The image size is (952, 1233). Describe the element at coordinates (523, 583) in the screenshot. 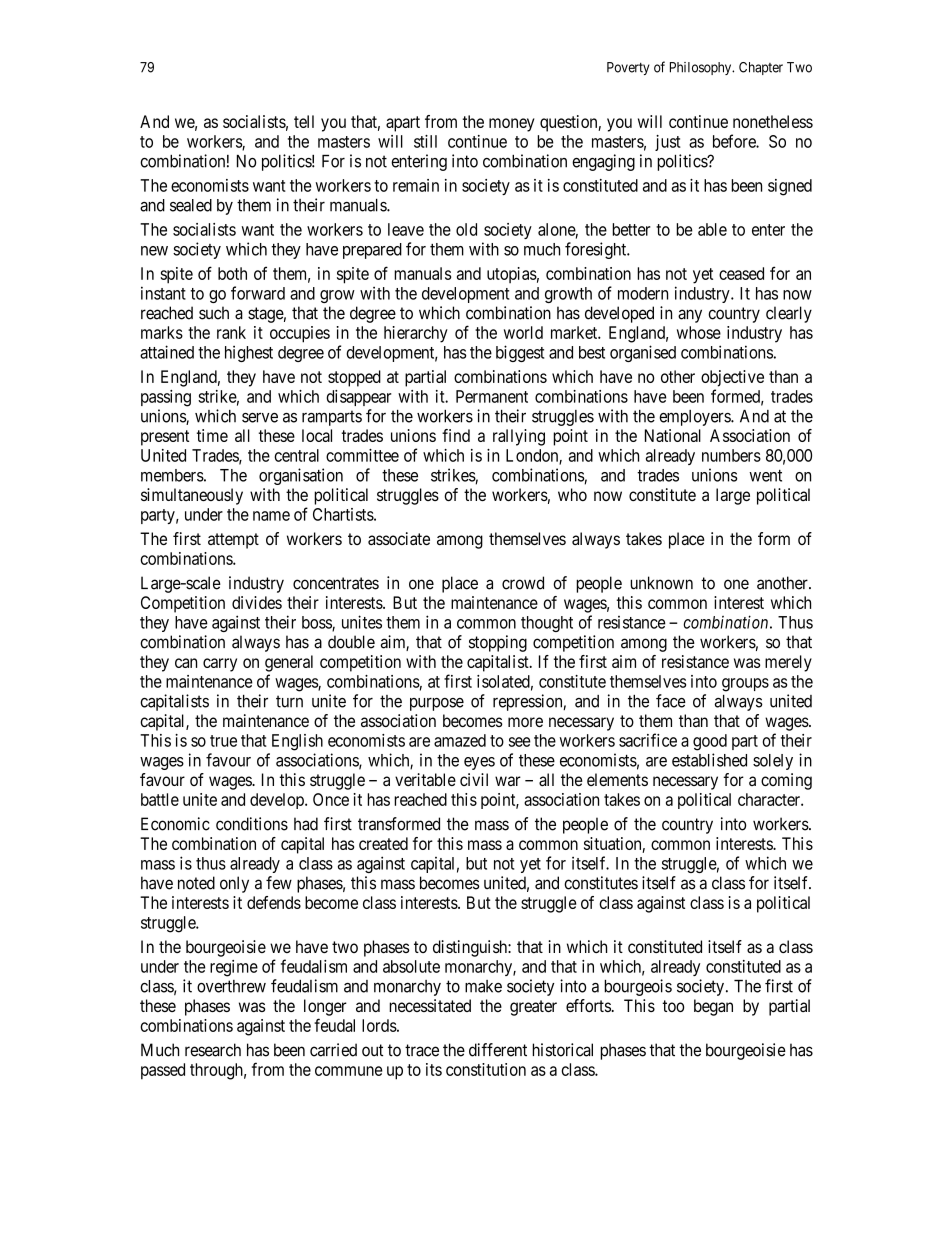

I see `crowd` at that location.
